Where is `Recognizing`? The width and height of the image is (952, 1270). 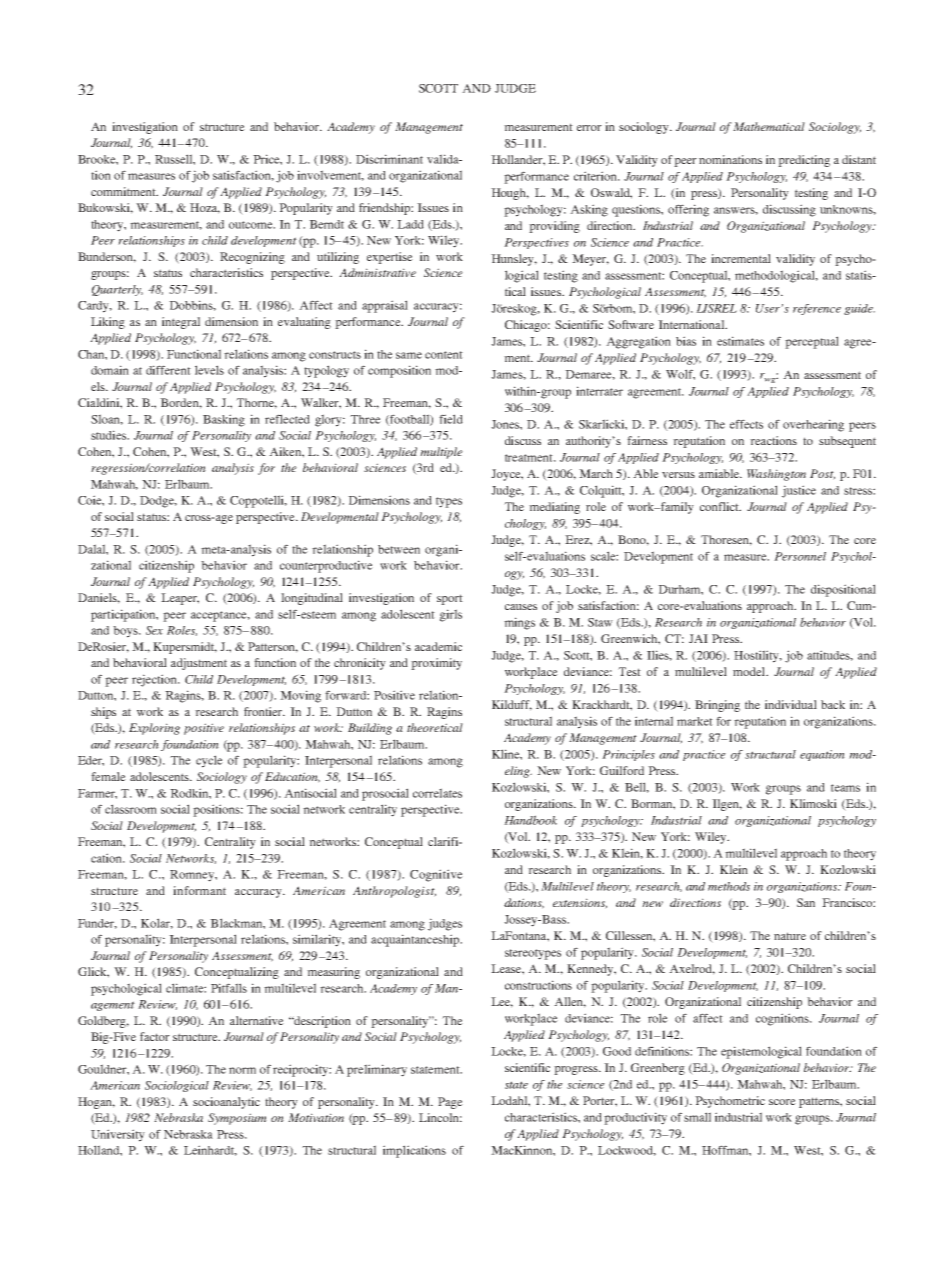 Recognizing is located at coordinates (252, 258).
